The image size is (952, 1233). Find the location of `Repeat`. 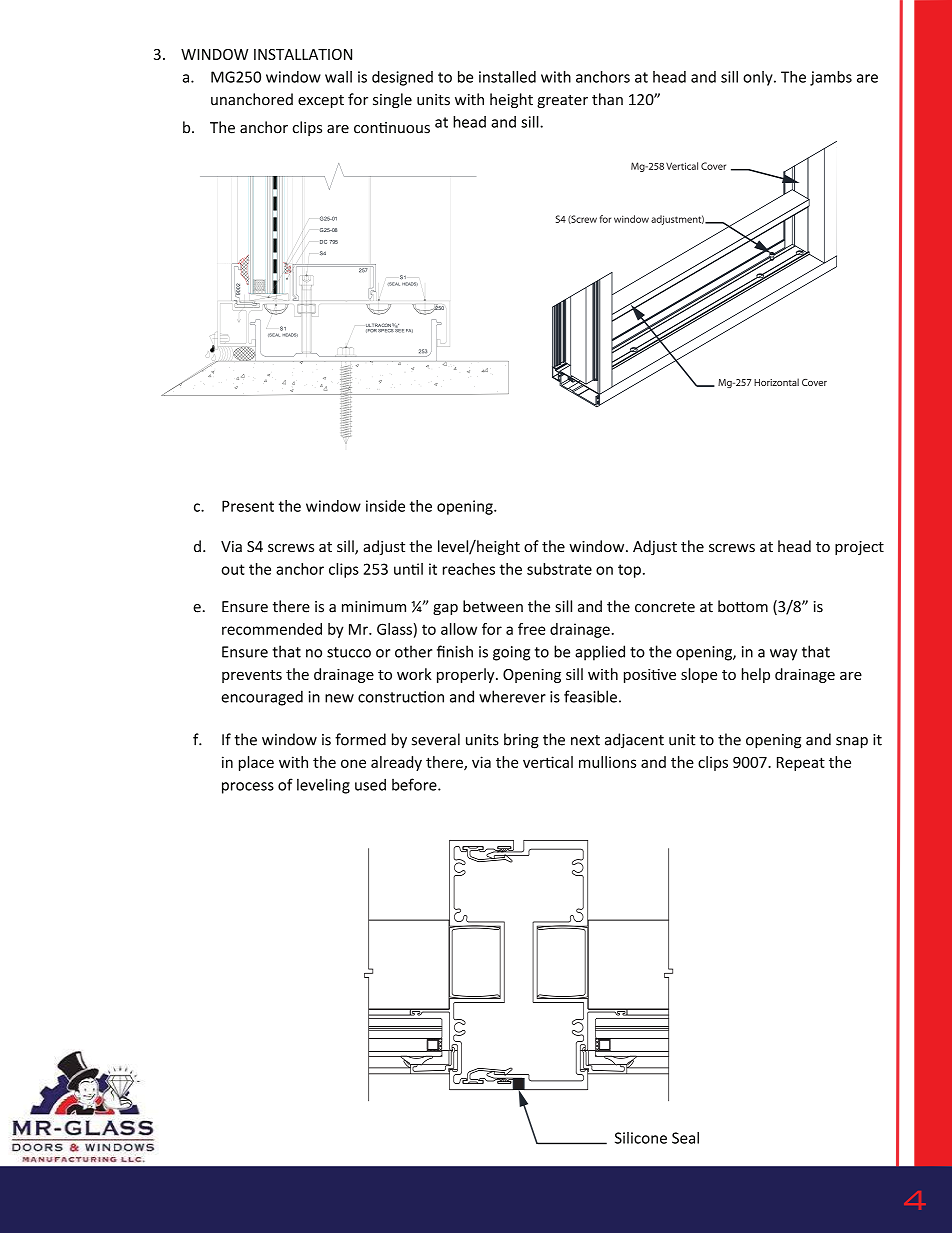

Repeat is located at coordinates (801, 764).
